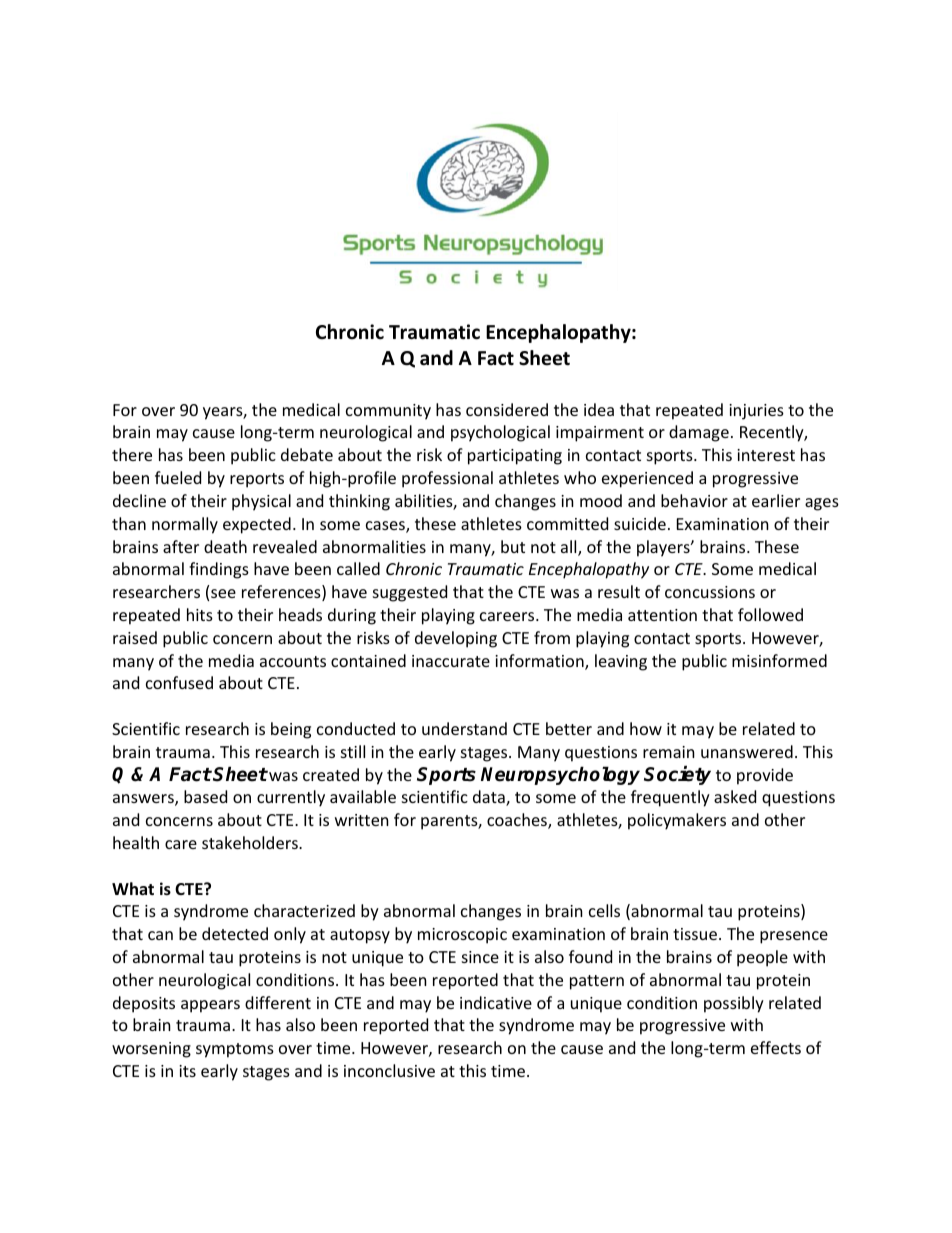 The image size is (952, 1233). Describe the element at coordinates (132, 454) in the document. I see `there` at that location.
